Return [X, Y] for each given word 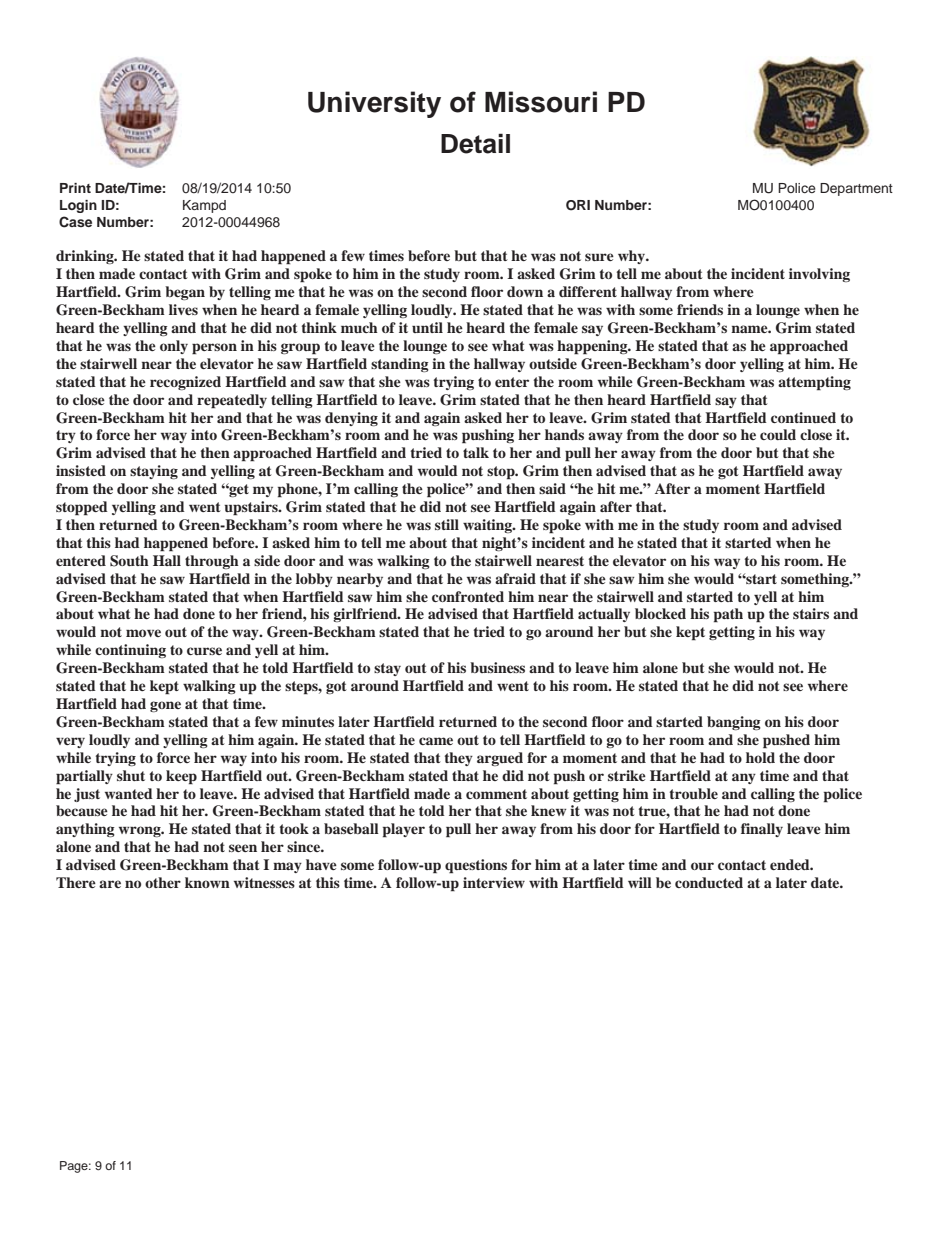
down [525, 291]
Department [856, 189]
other [163, 882]
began [185, 293]
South [129, 561]
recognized [185, 383]
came [436, 741]
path [728, 615]
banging [734, 723]
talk [476, 452]
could [778, 434]
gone [165, 706]
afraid [515, 578]
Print [75, 188]
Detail [475, 143]
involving [819, 275]
